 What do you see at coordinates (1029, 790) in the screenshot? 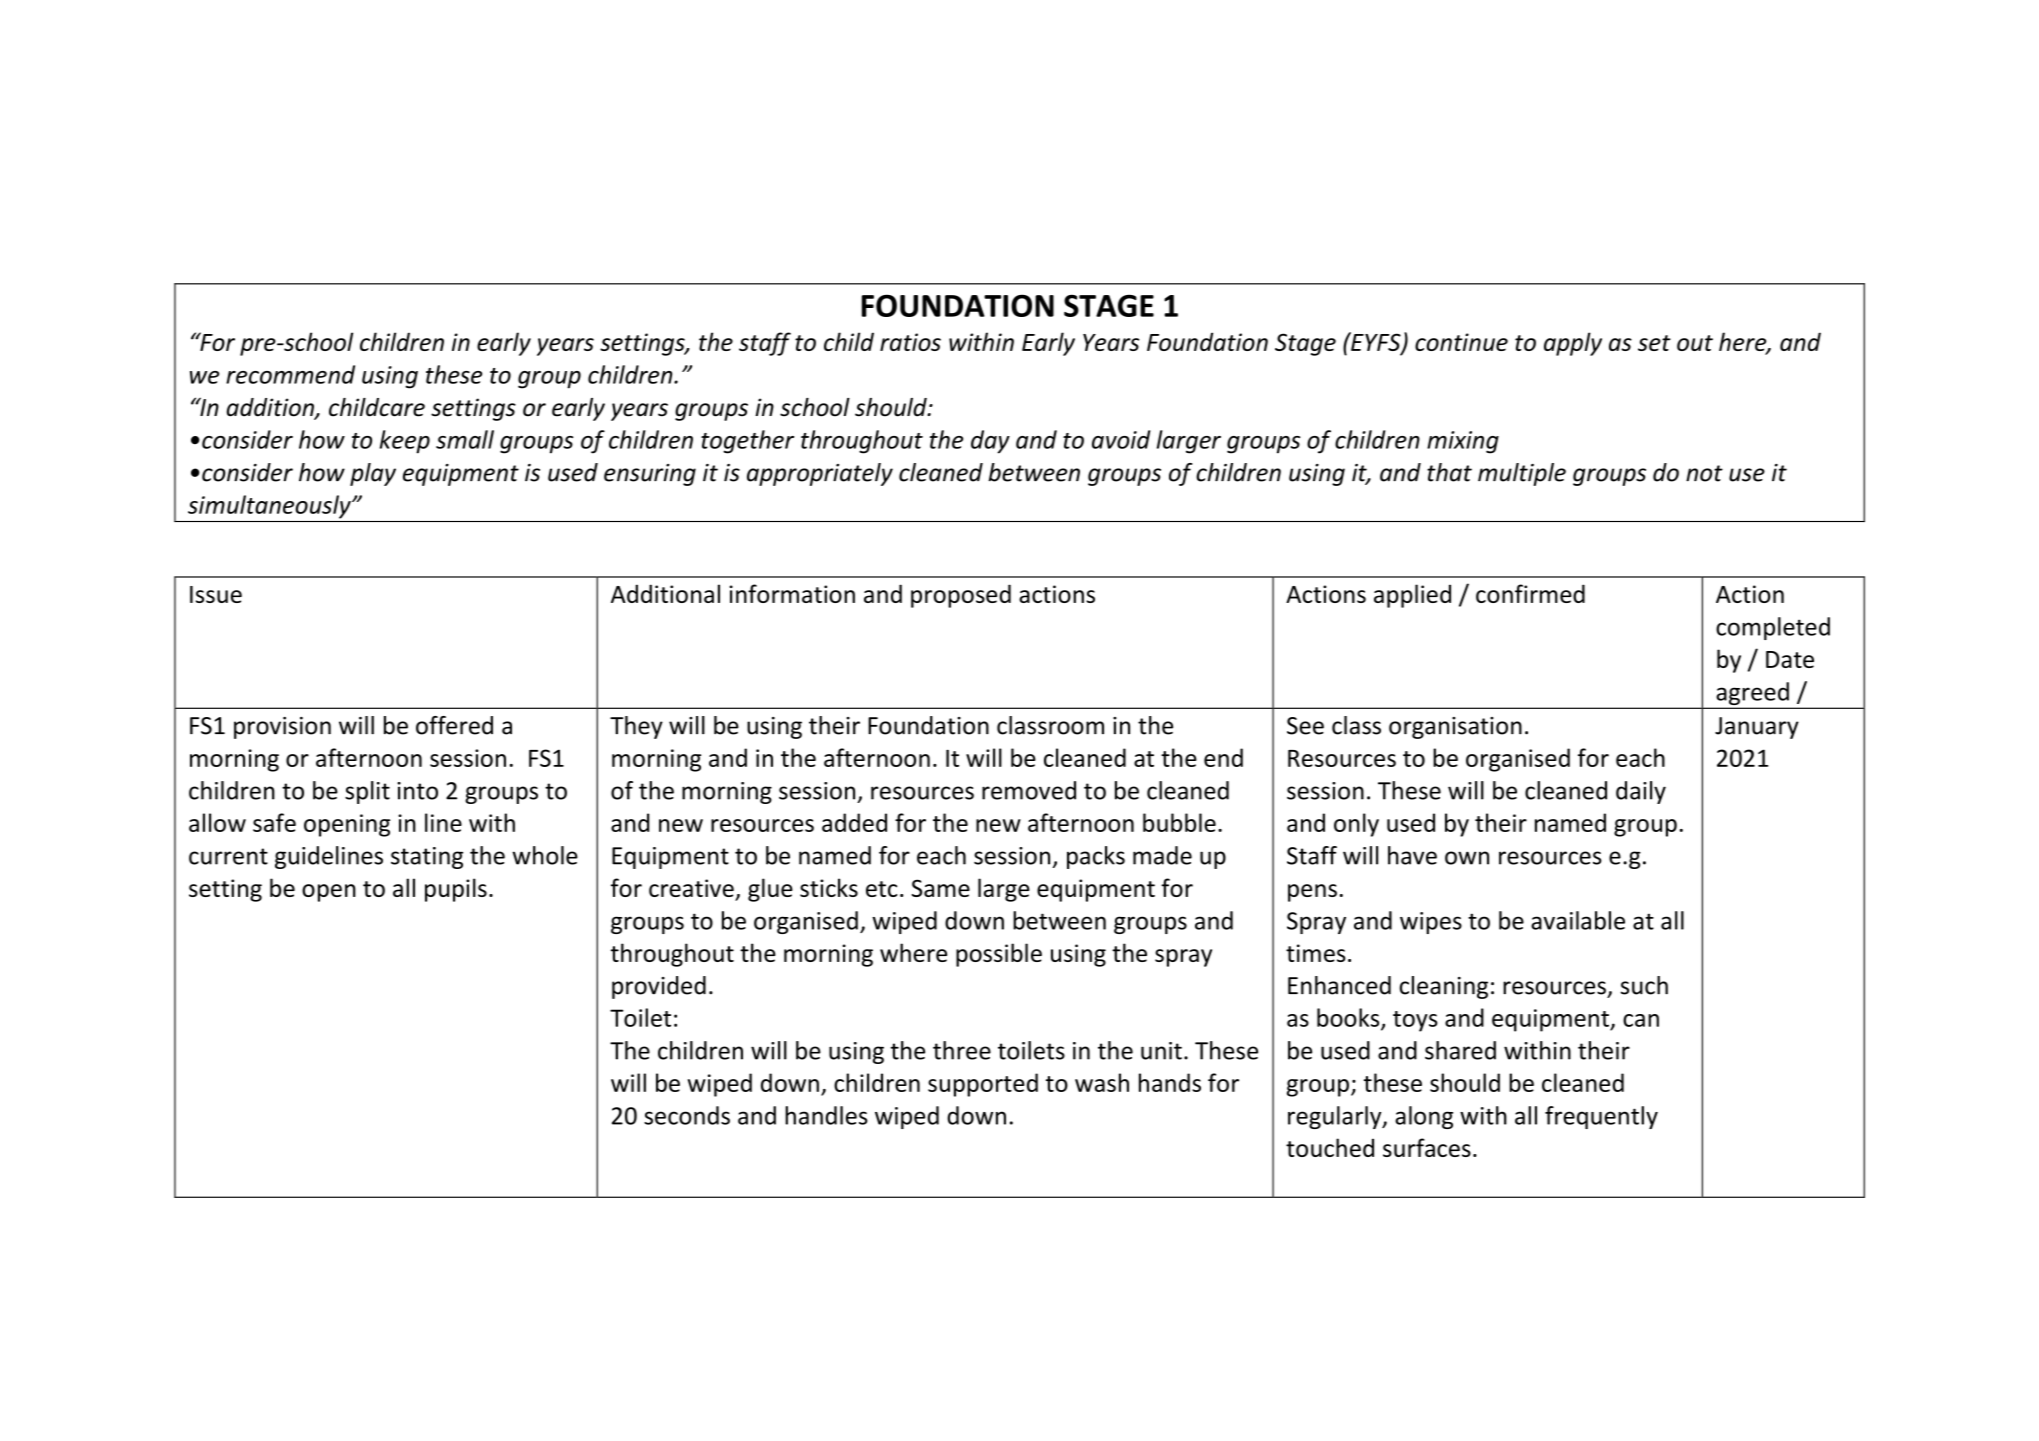
I see `removed` at bounding box center [1029, 790].
